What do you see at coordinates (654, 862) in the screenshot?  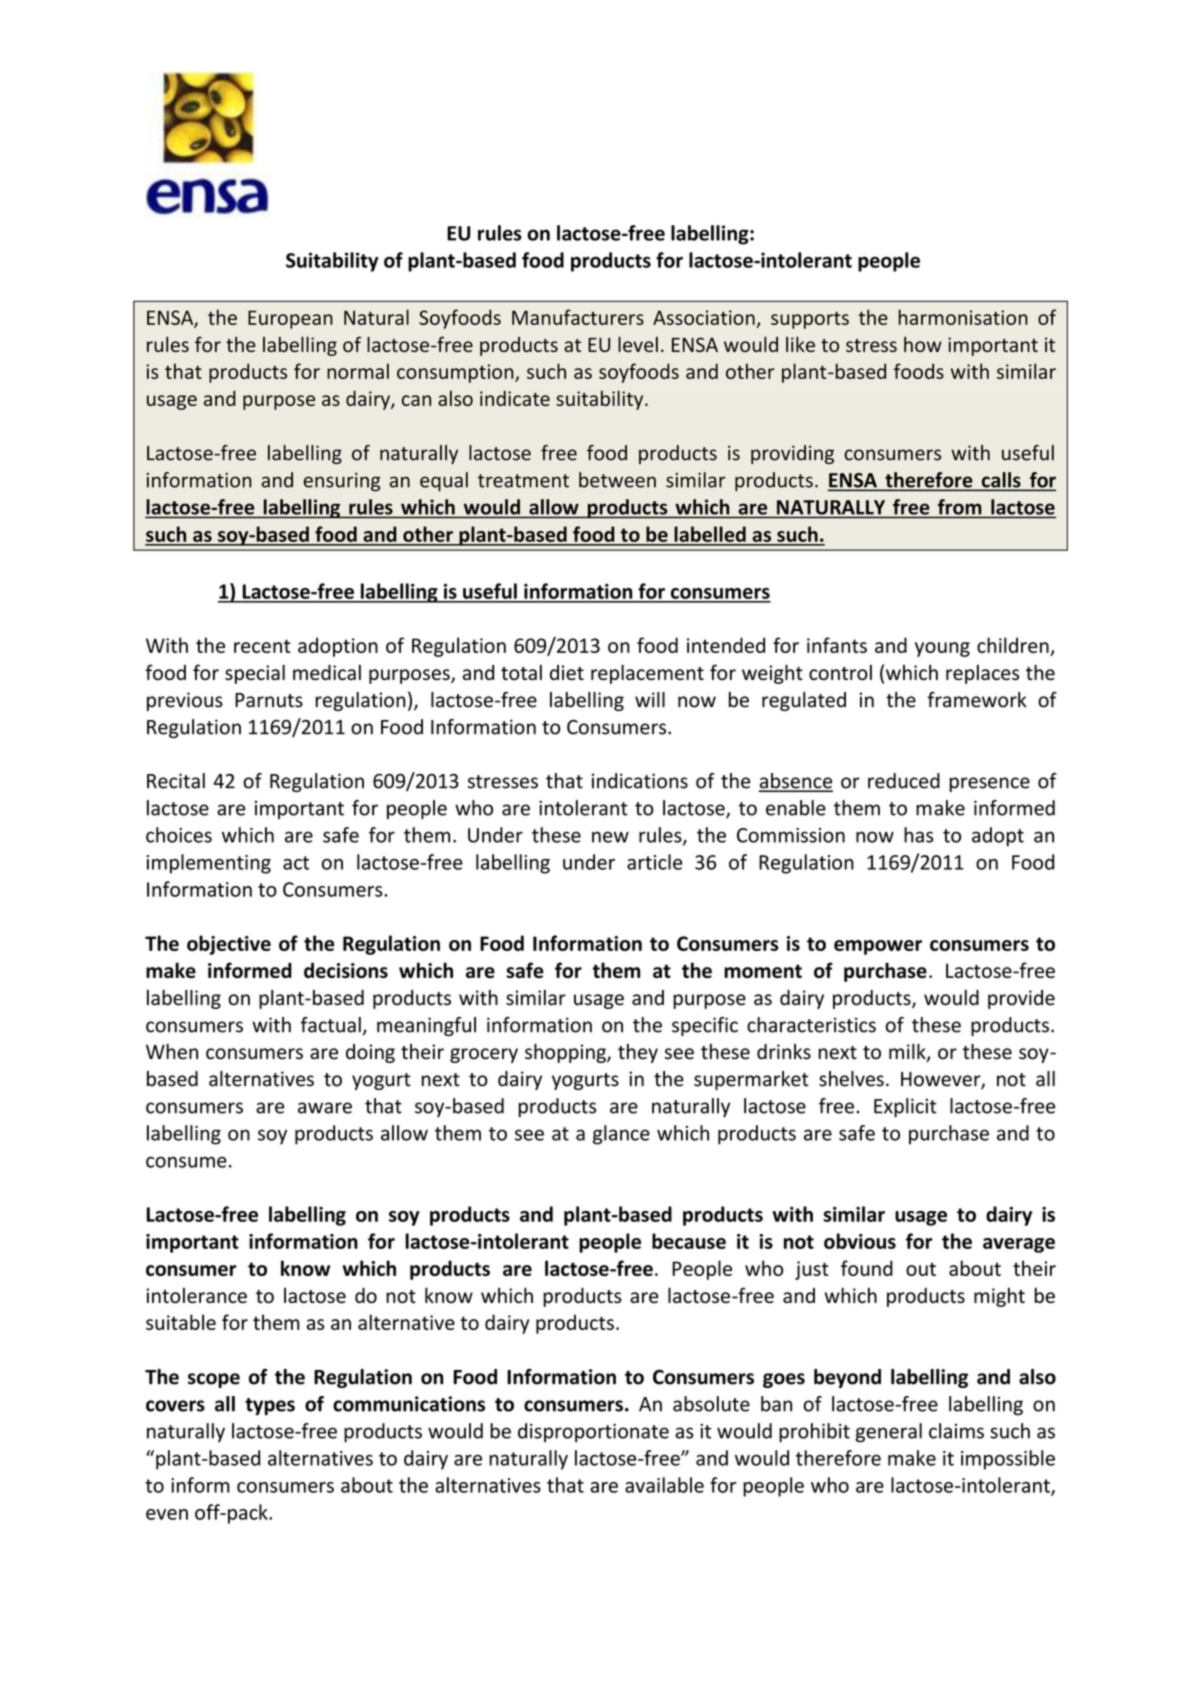 I see `article` at bounding box center [654, 862].
